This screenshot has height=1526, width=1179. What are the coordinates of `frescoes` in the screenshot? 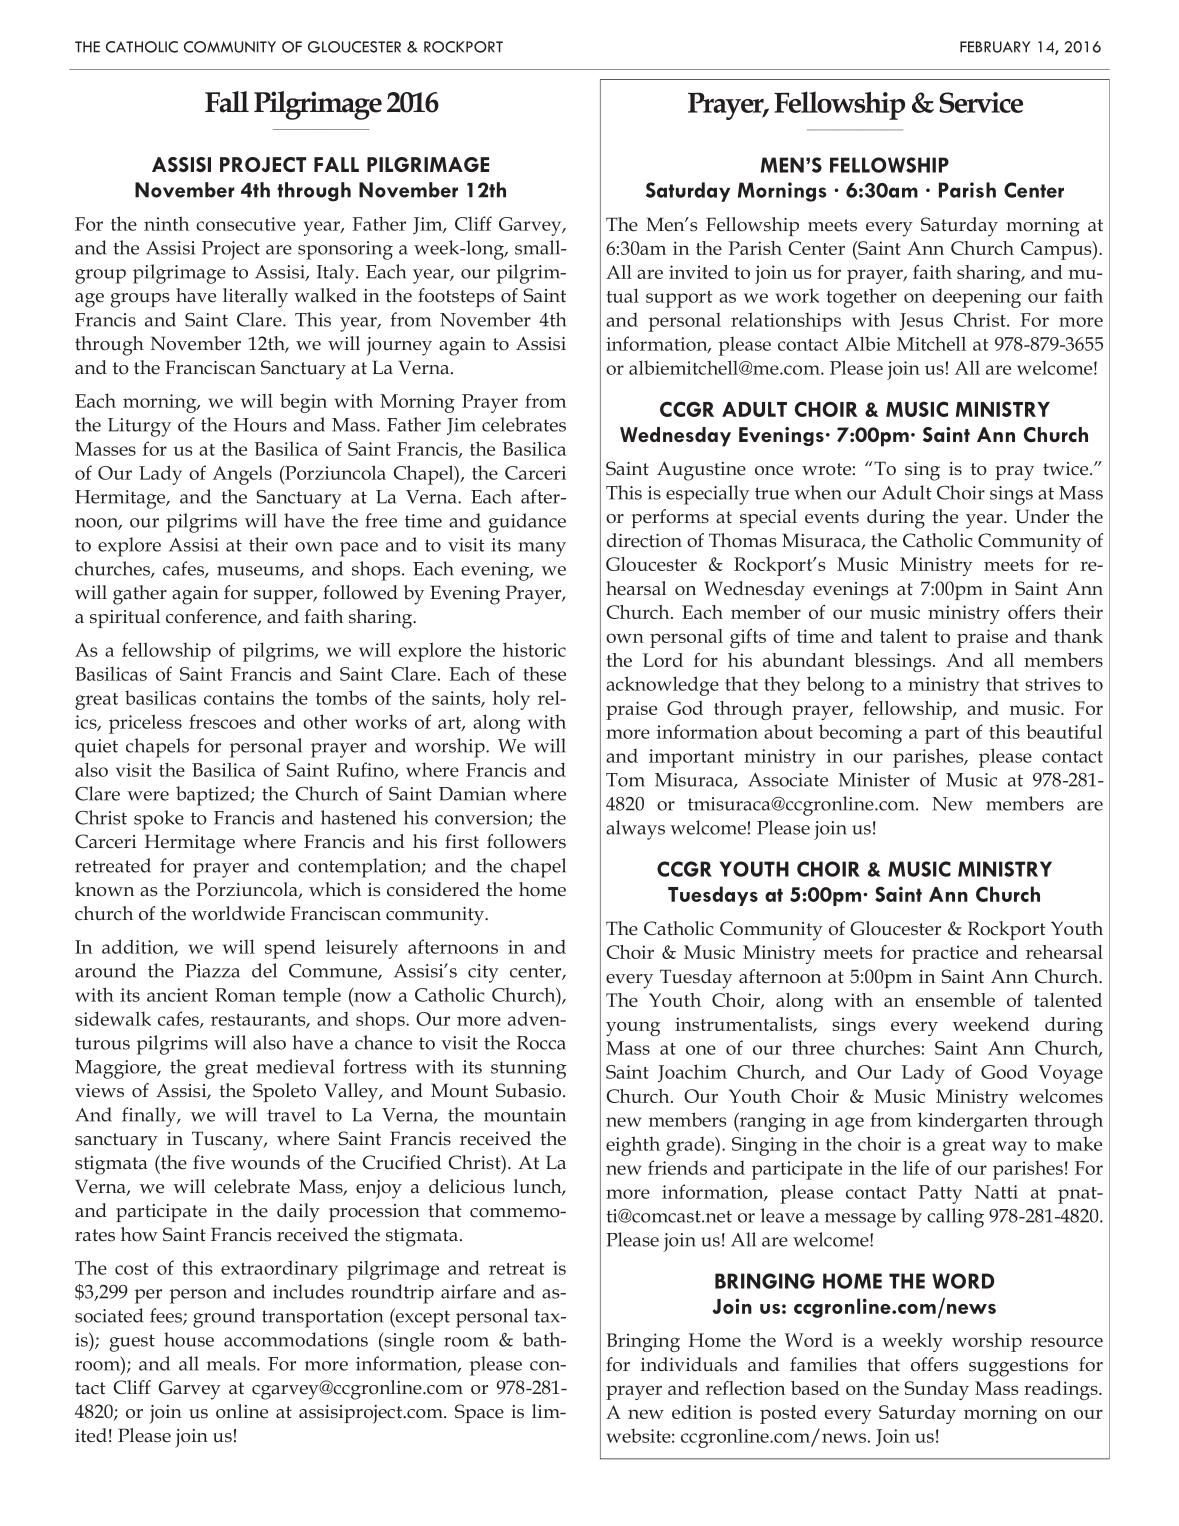 It's located at (222, 721).
